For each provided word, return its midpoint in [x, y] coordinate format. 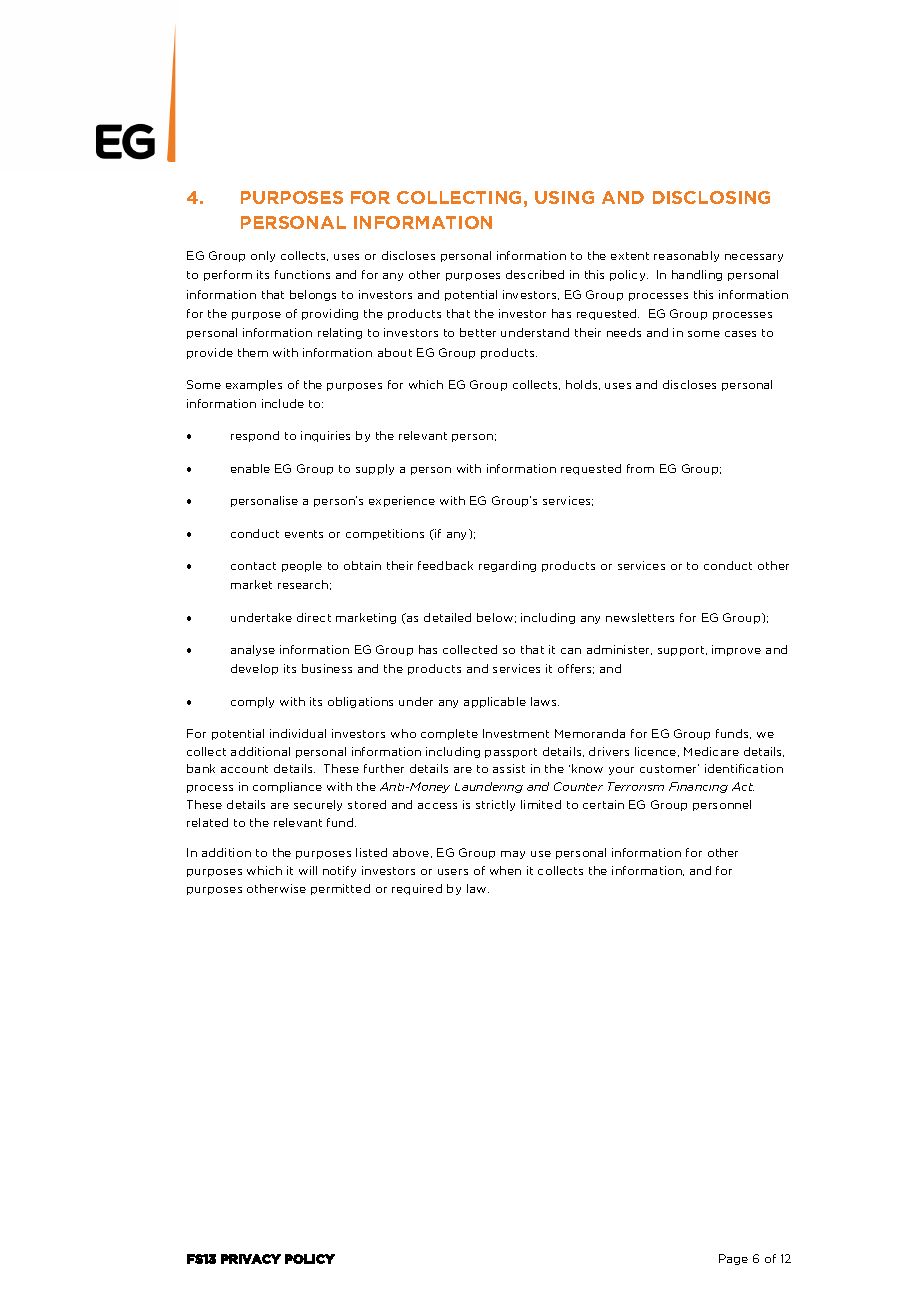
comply [252, 702]
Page [733, 1259]
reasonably [686, 256]
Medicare [711, 751]
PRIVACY [251, 1259]
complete [449, 734]
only [263, 256]
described [535, 274]
